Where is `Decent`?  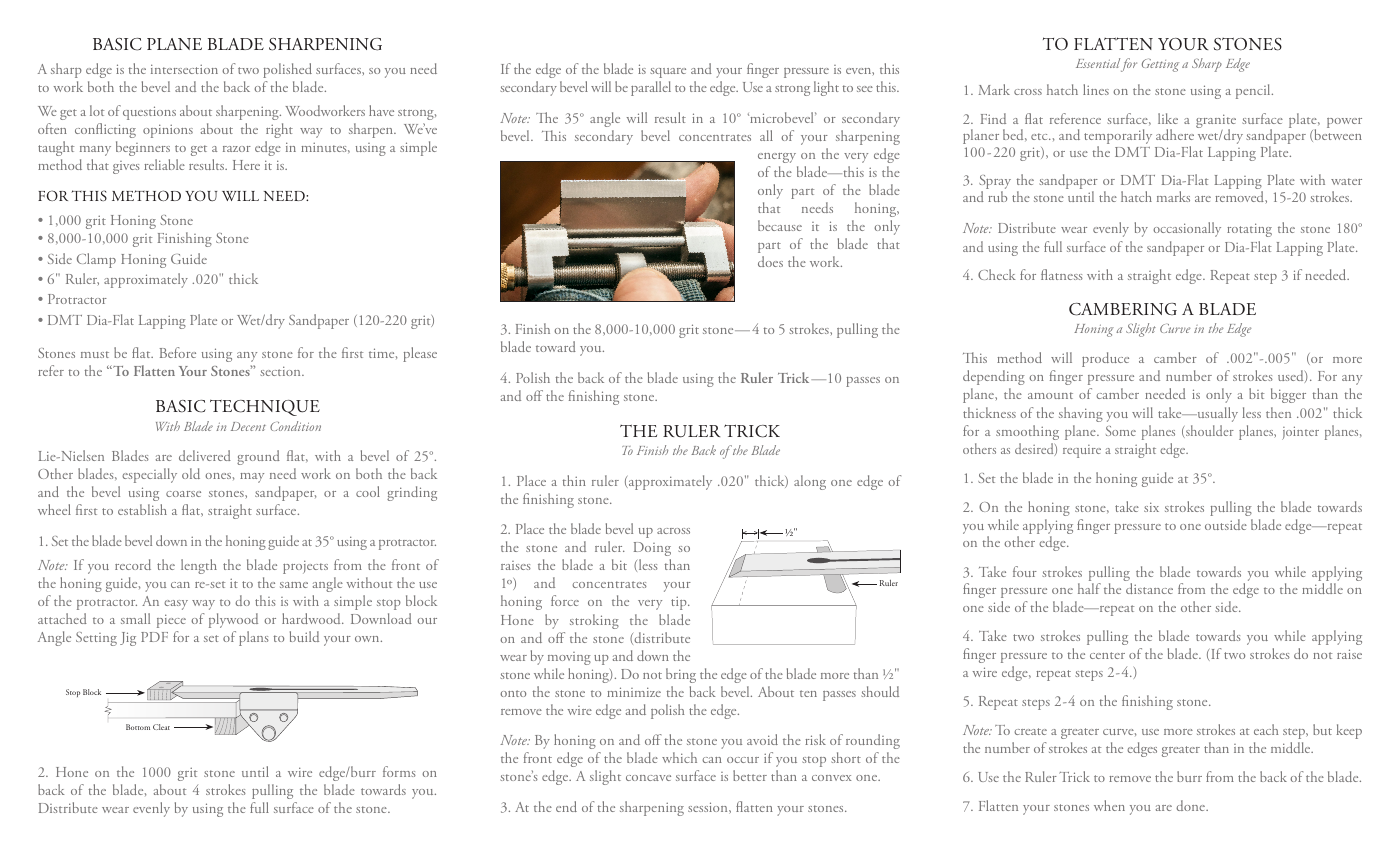 Decent is located at coordinates (248, 426).
